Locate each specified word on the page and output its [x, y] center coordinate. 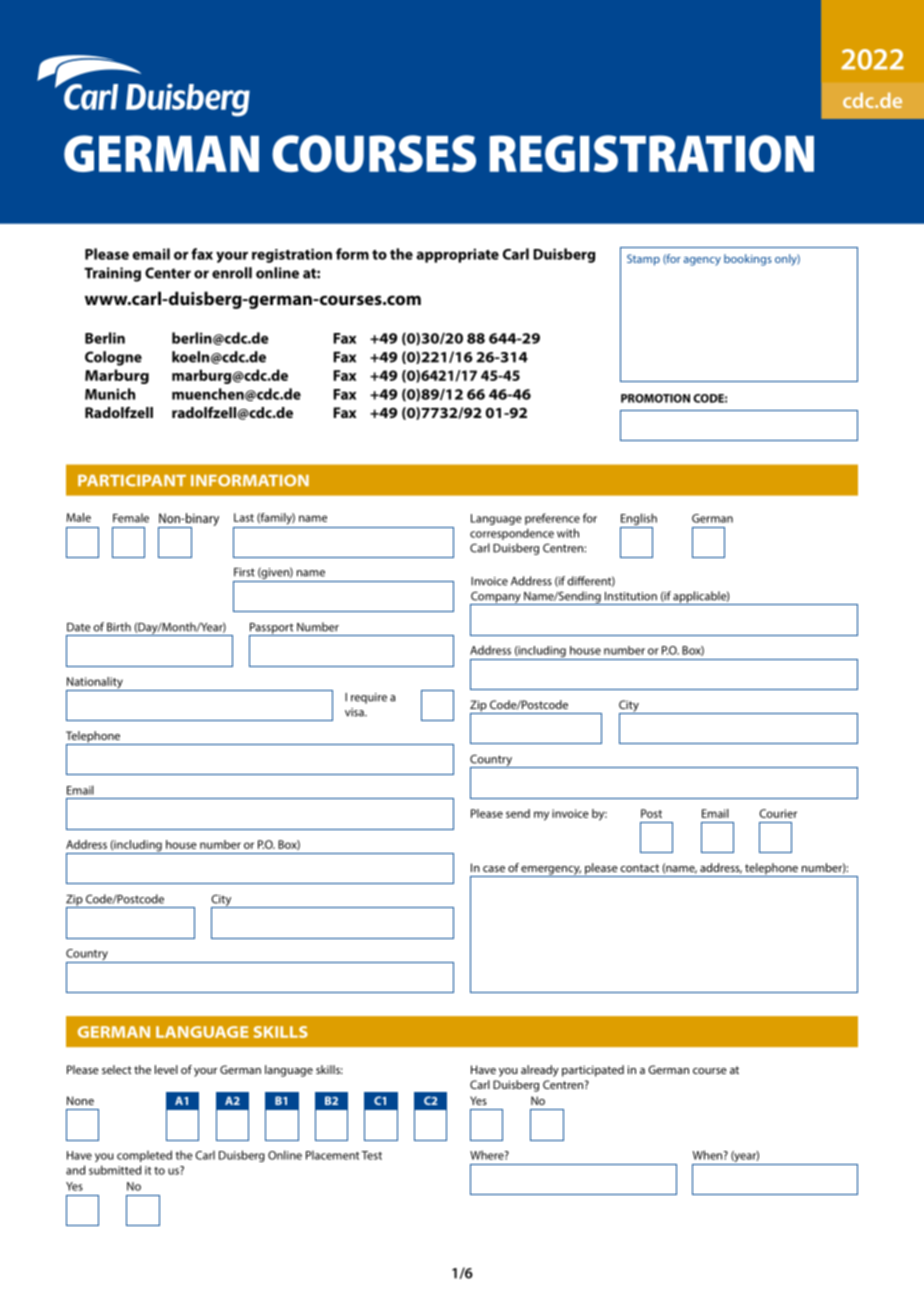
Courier [778, 813]
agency [702, 261]
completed [144, 1156]
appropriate [457, 255]
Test [371, 1155]
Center [168, 273]
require [369, 698]
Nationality [95, 684]
